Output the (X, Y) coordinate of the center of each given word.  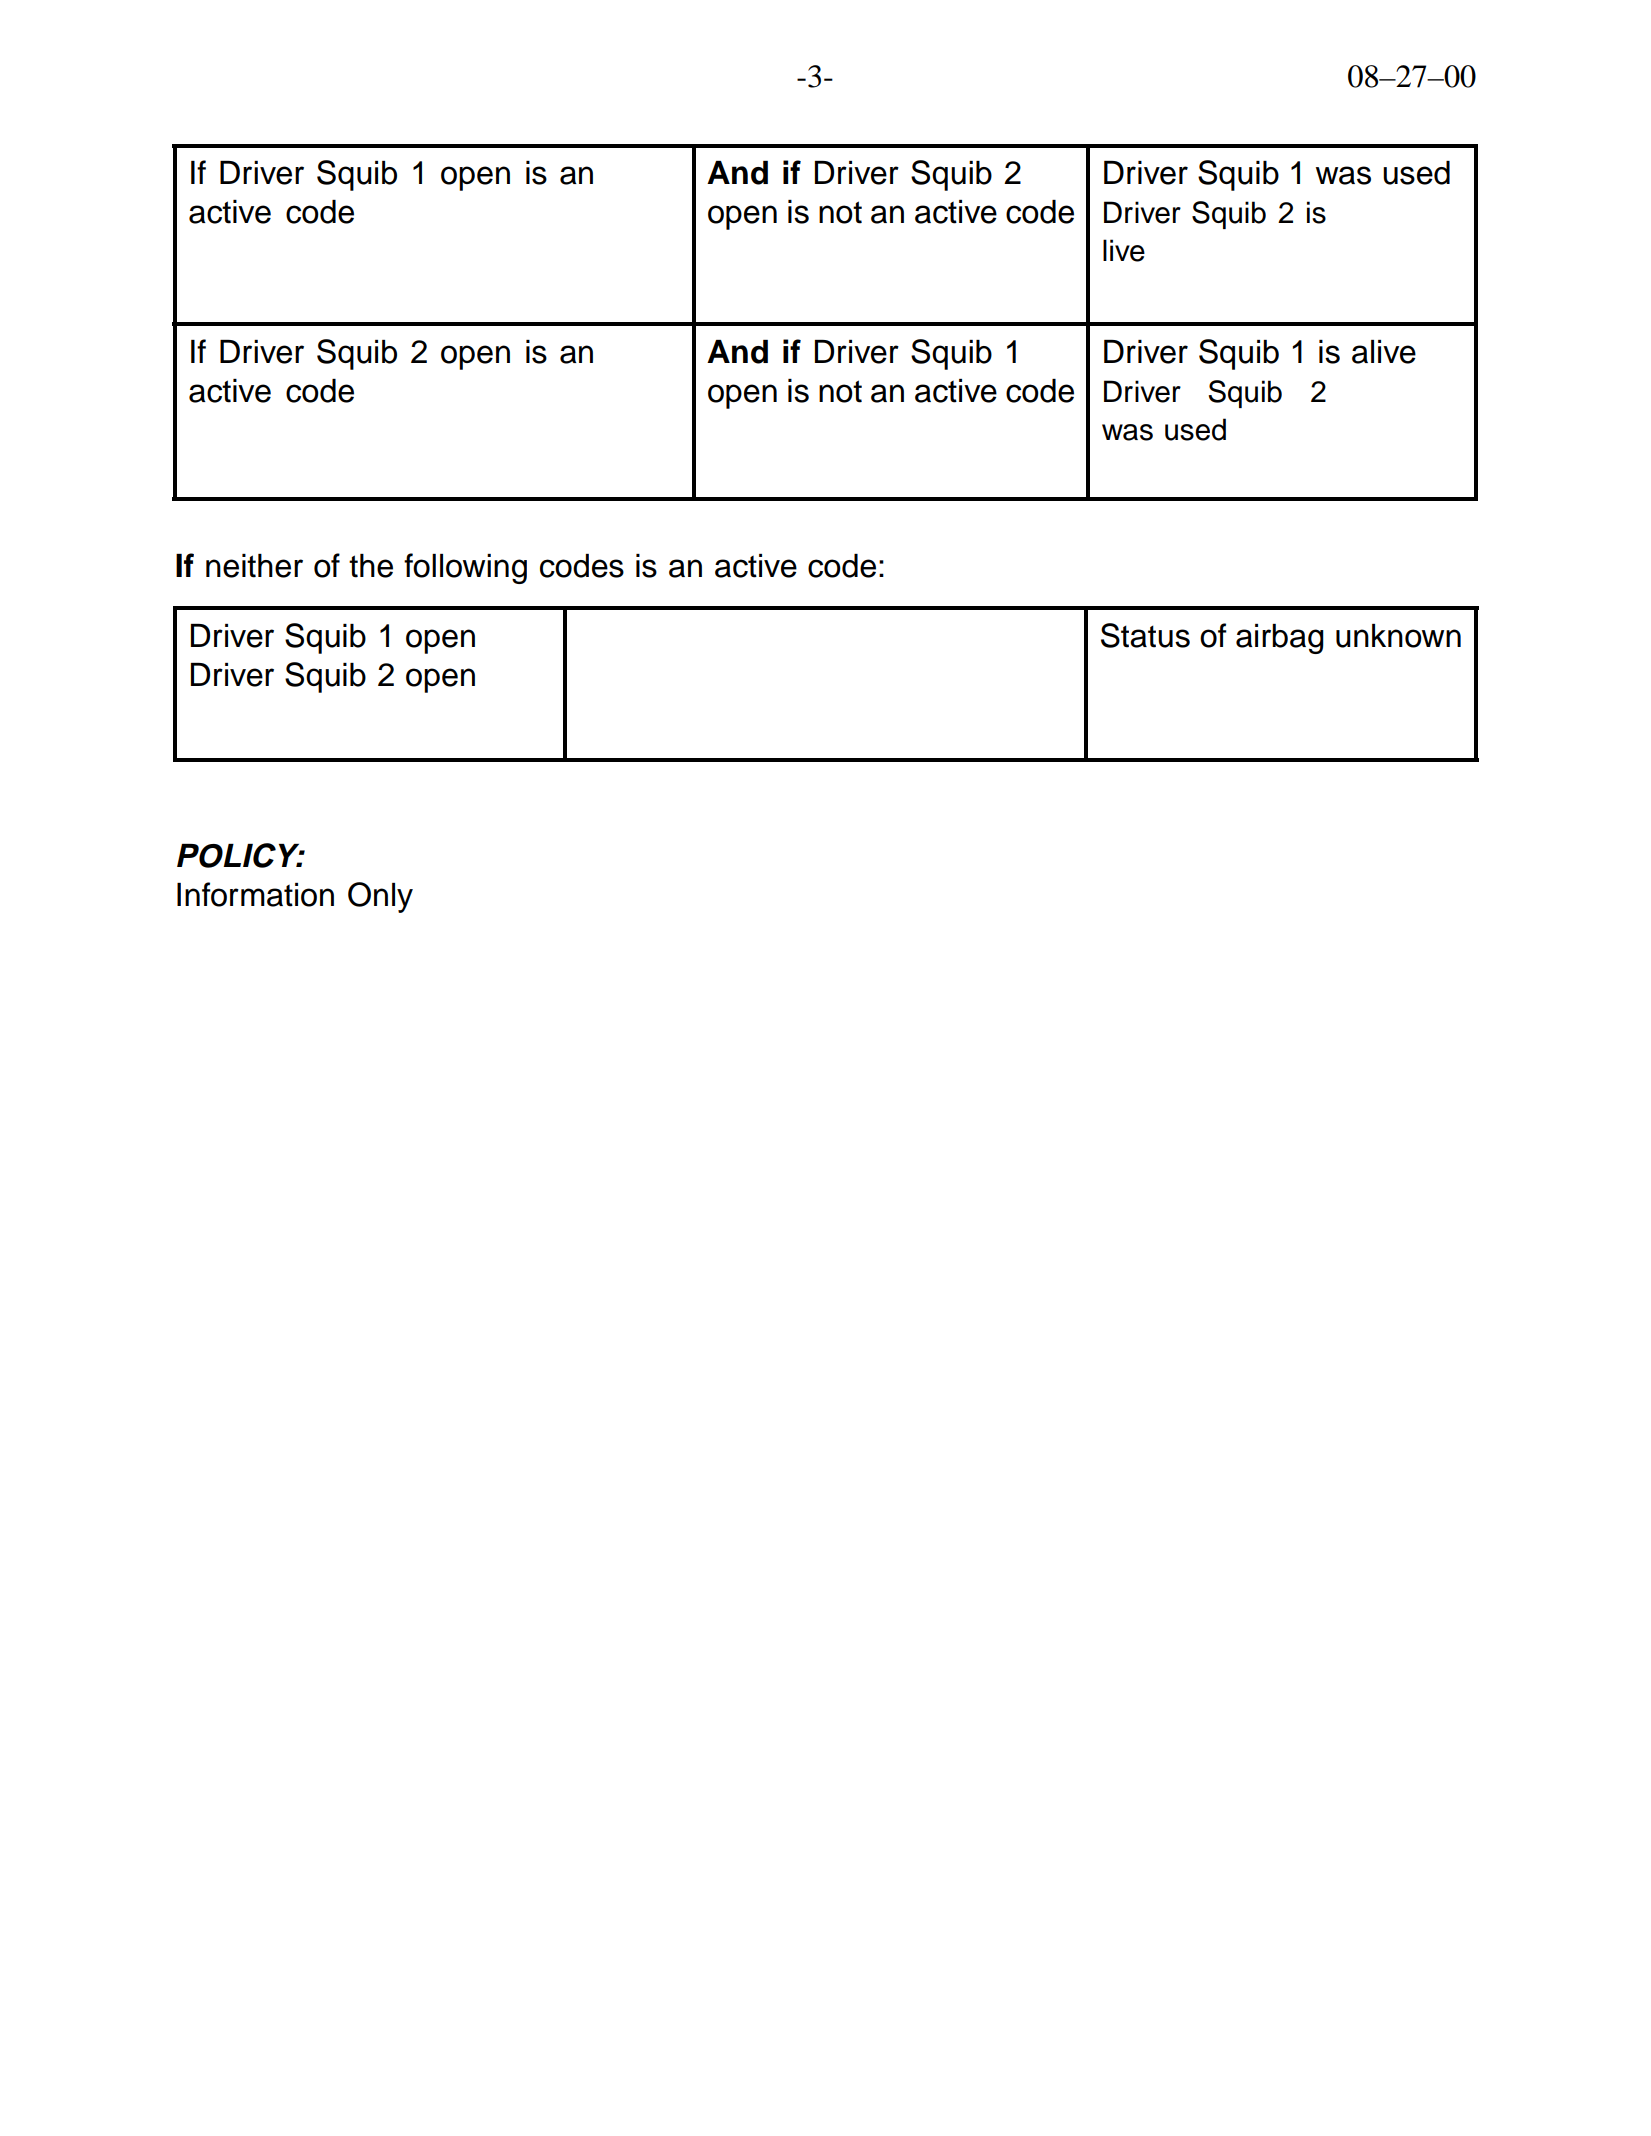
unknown (1398, 636)
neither (254, 566)
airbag (1280, 639)
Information (255, 894)
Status (1145, 635)
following (465, 568)
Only (380, 897)
